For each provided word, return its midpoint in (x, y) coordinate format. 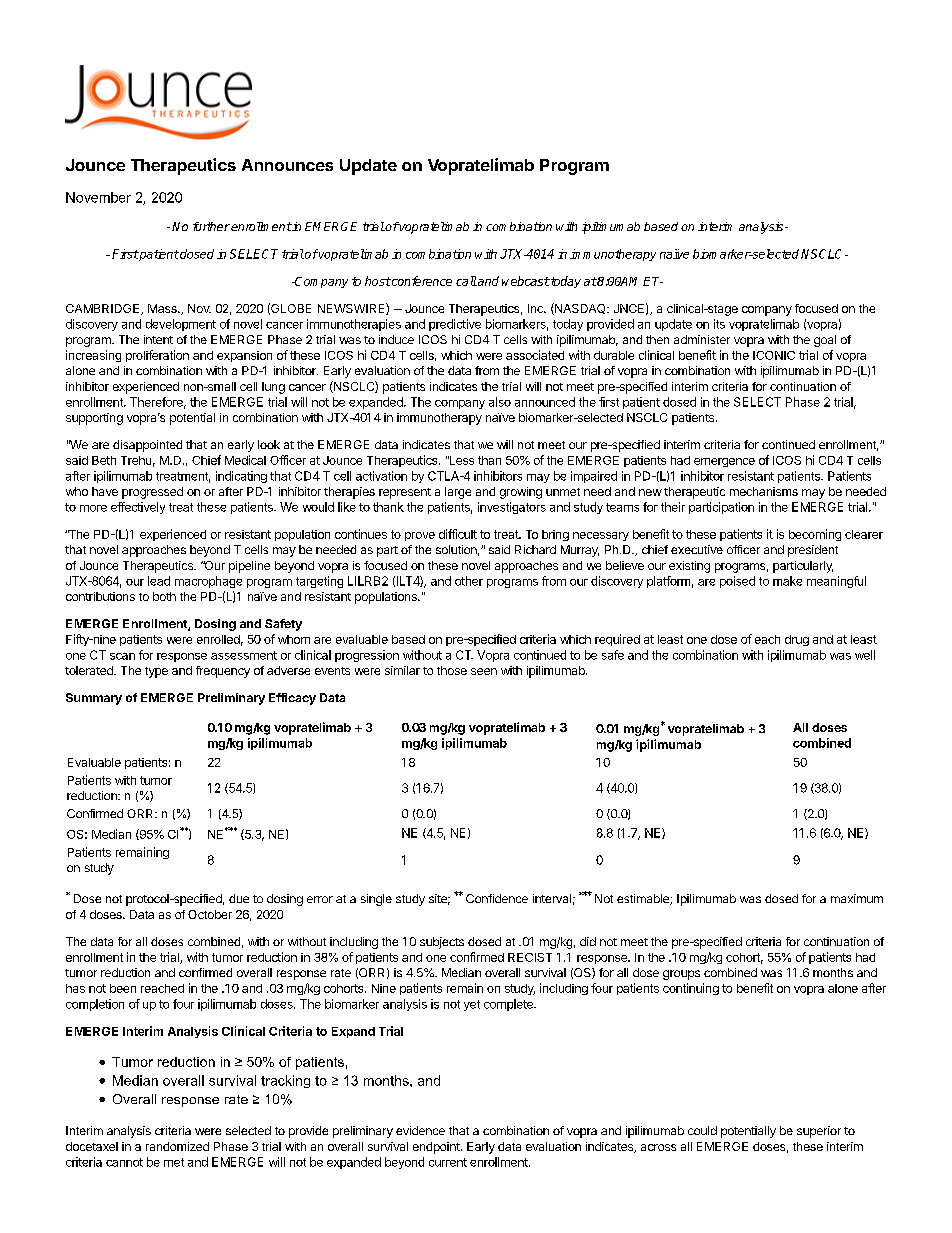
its (719, 324)
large (458, 493)
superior (819, 1132)
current (448, 1162)
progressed (152, 493)
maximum (857, 898)
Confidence (497, 898)
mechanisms (764, 491)
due (239, 898)
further (211, 226)
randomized (177, 1146)
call (466, 281)
